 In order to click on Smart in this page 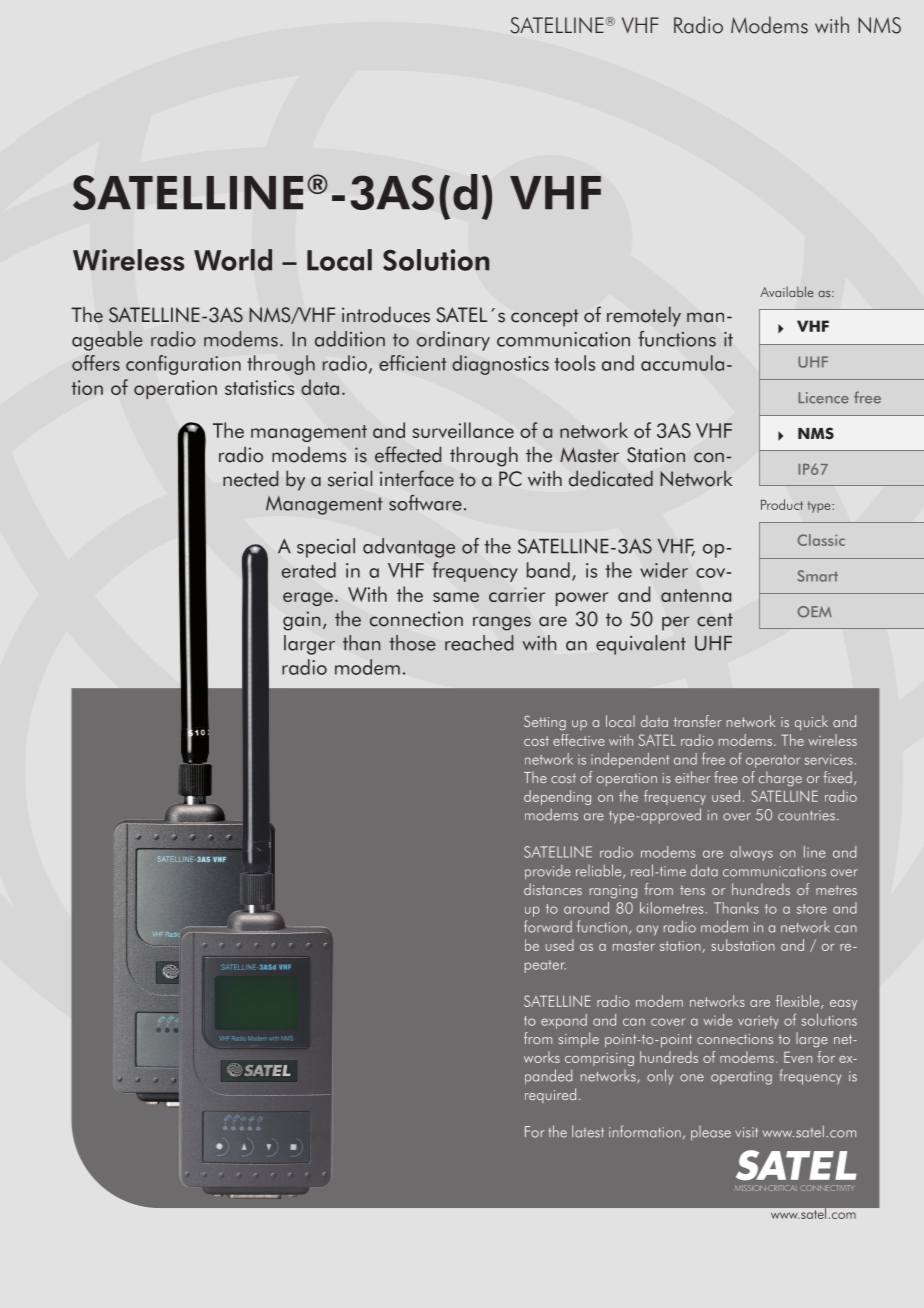, I will do `click(817, 576)`.
